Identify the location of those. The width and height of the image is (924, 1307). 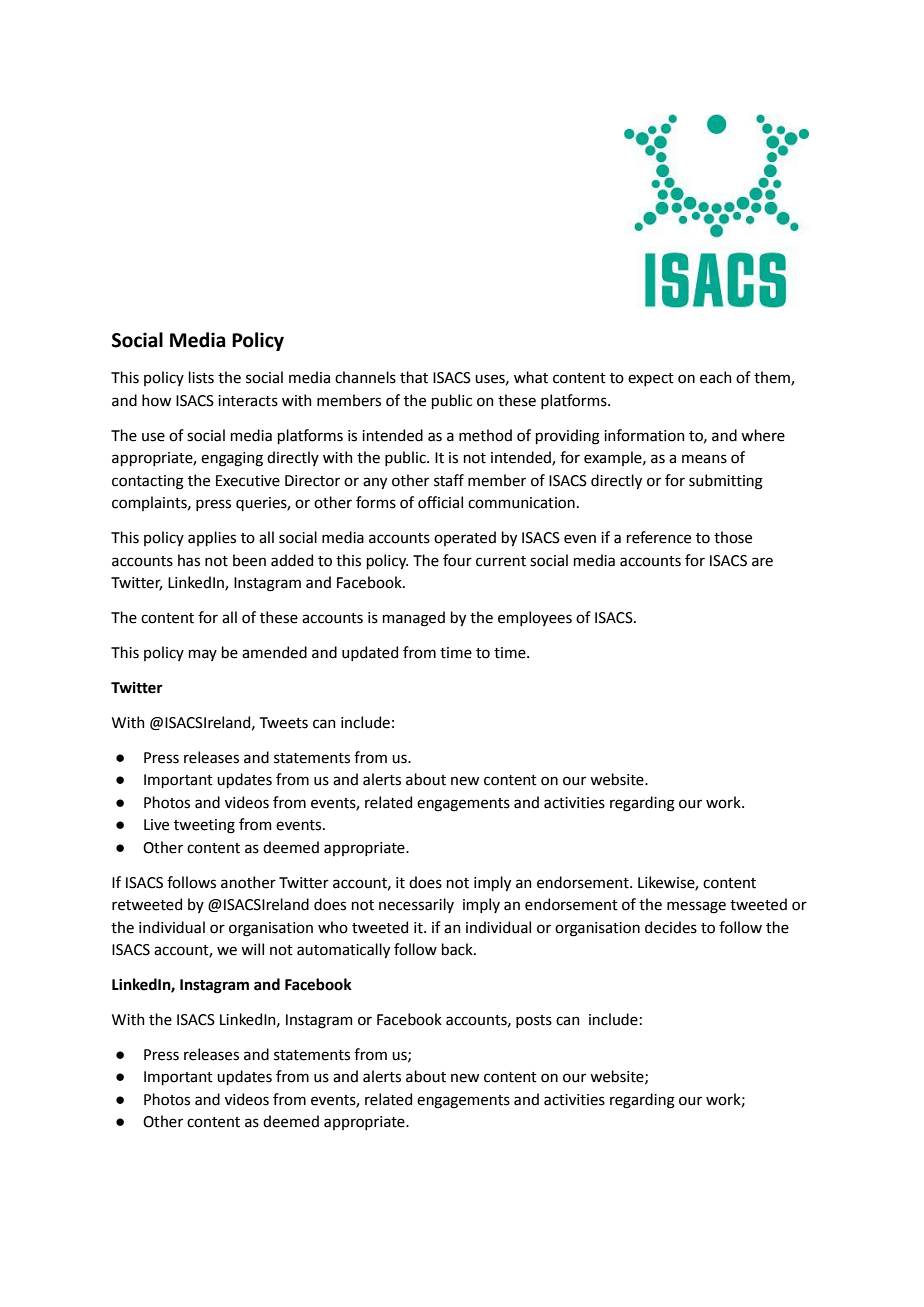
(733, 537).
